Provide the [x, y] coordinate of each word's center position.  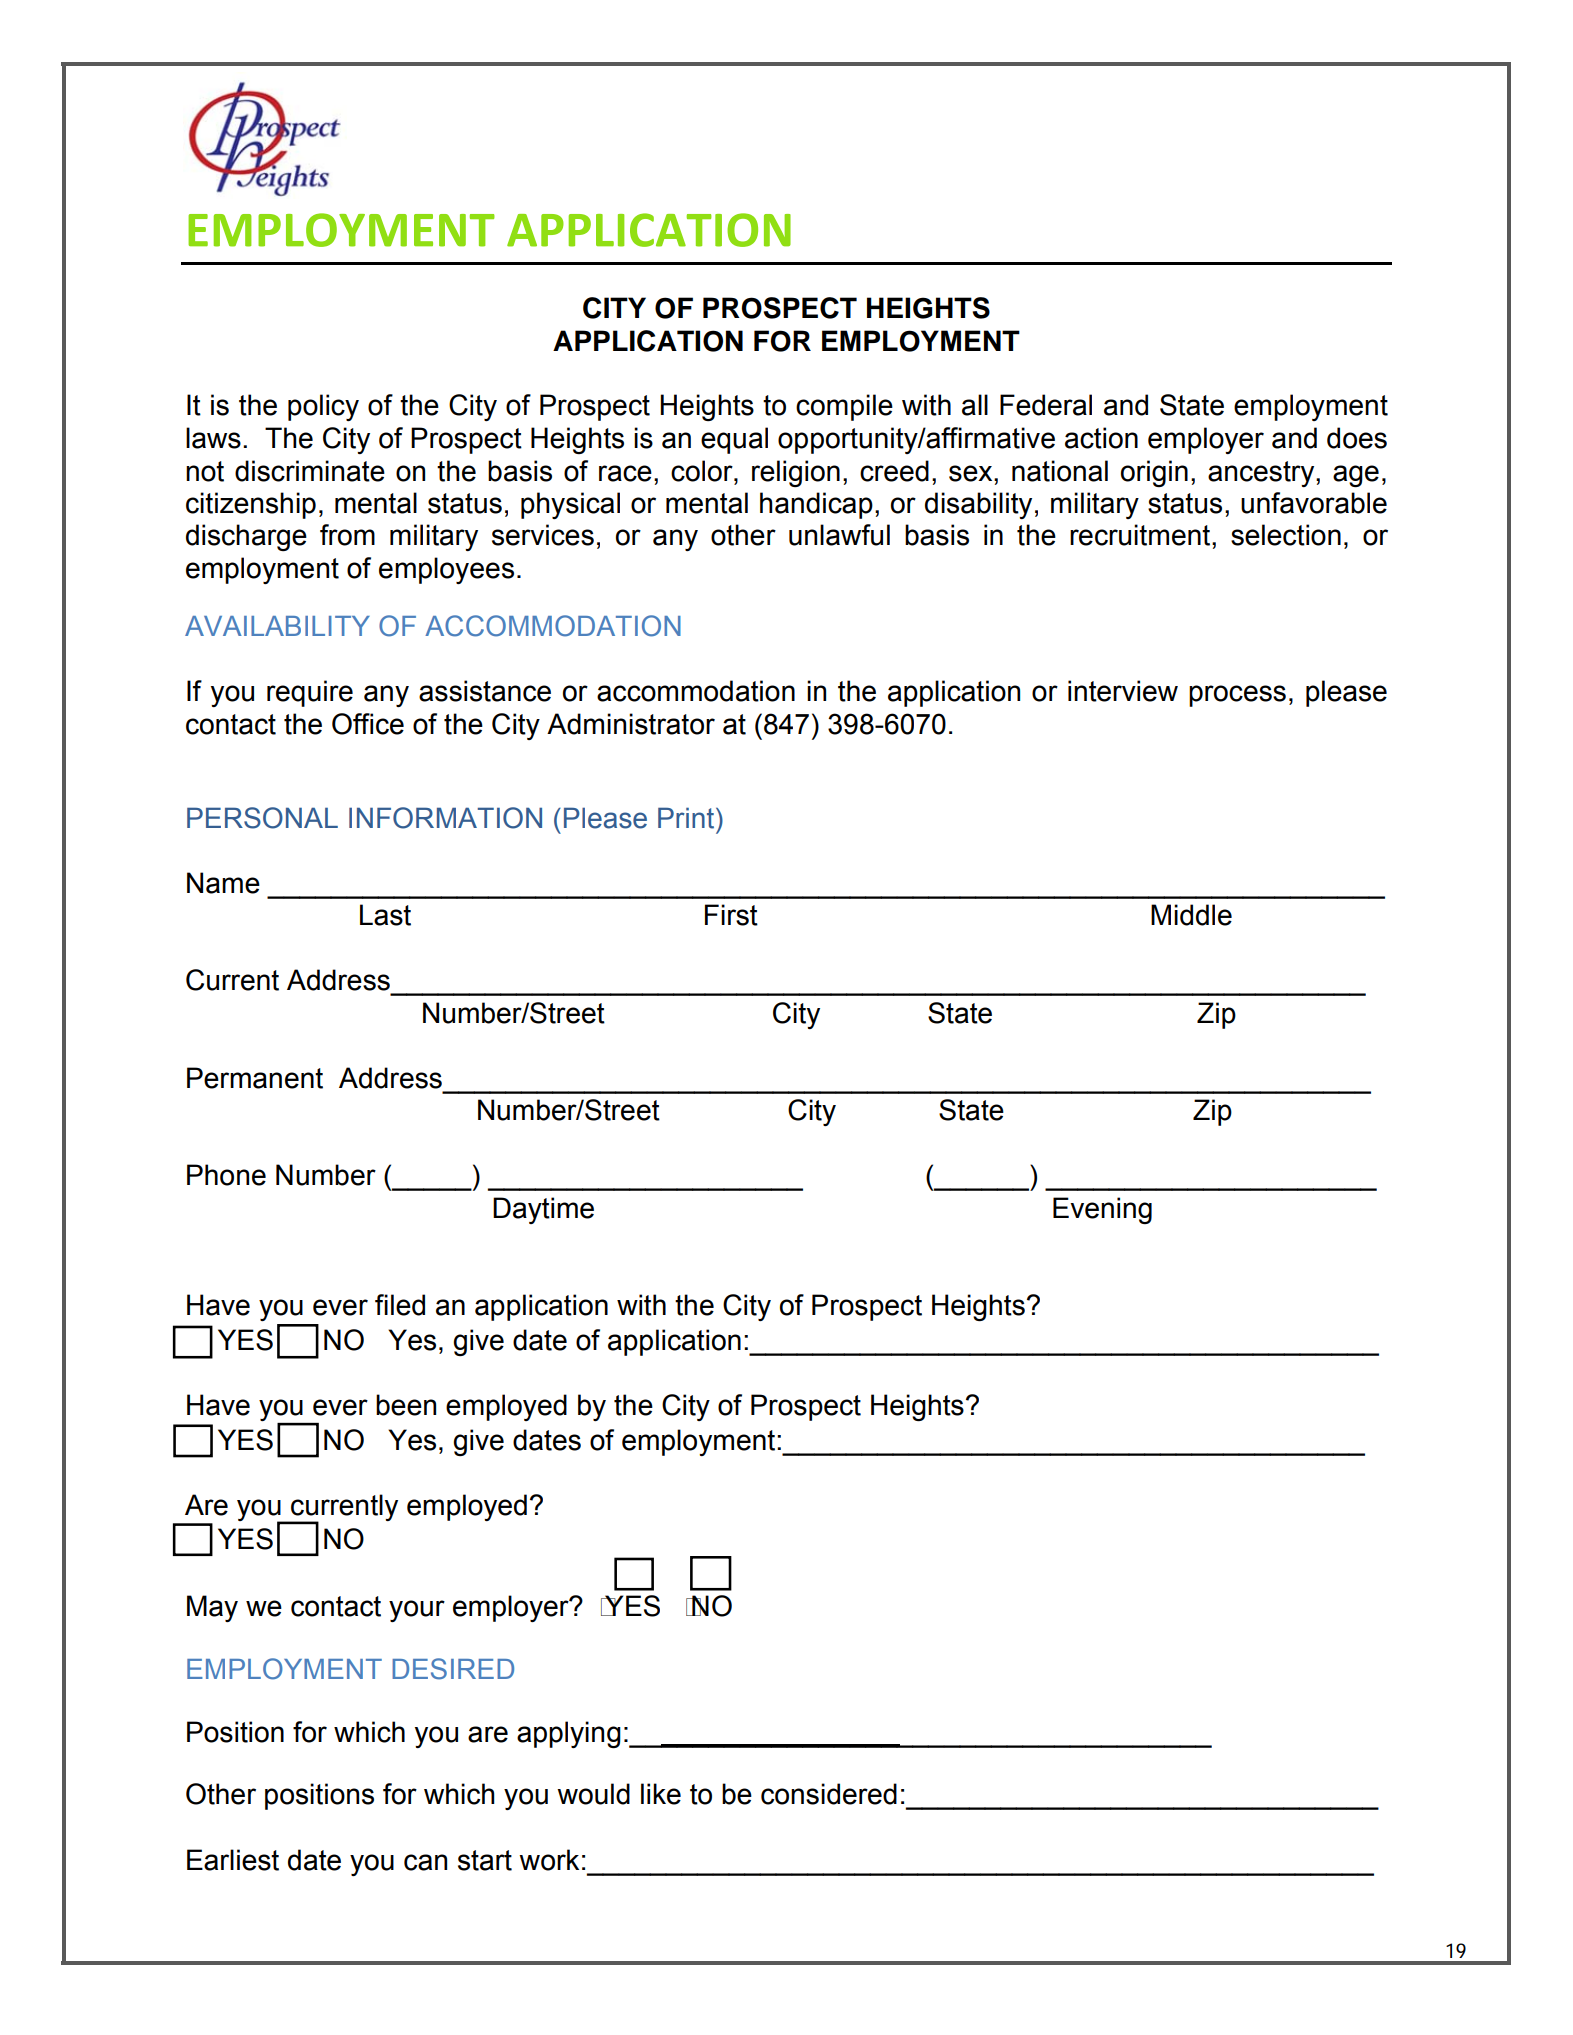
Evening [1102, 1210]
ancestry [1262, 474]
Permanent [255, 1078]
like [661, 1794]
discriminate [310, 471]
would [593, 1794]
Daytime [543, 1210]
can [425, 1862]
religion [796, 473]
